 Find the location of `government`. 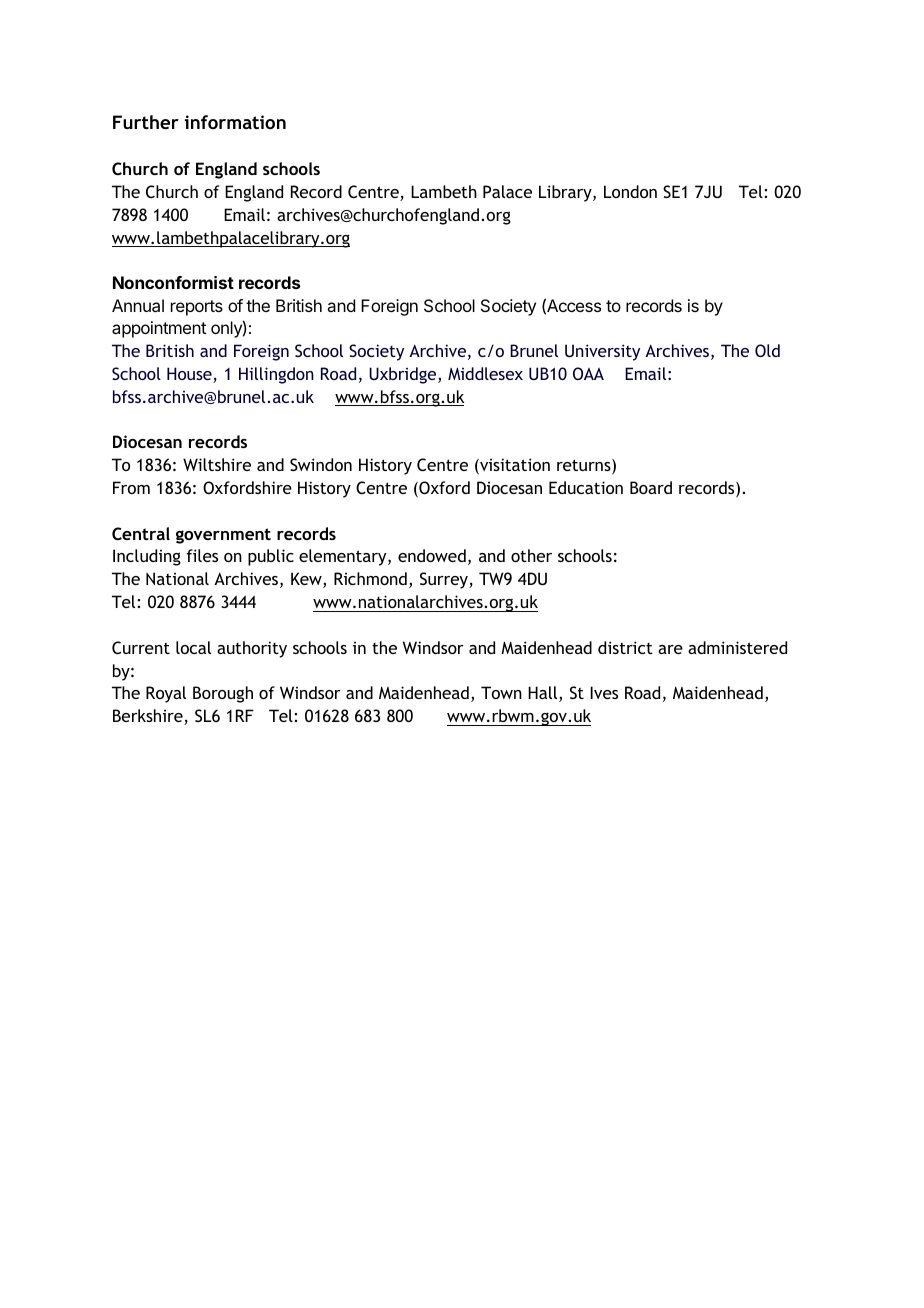

government is located at coordinates (223, 536).
